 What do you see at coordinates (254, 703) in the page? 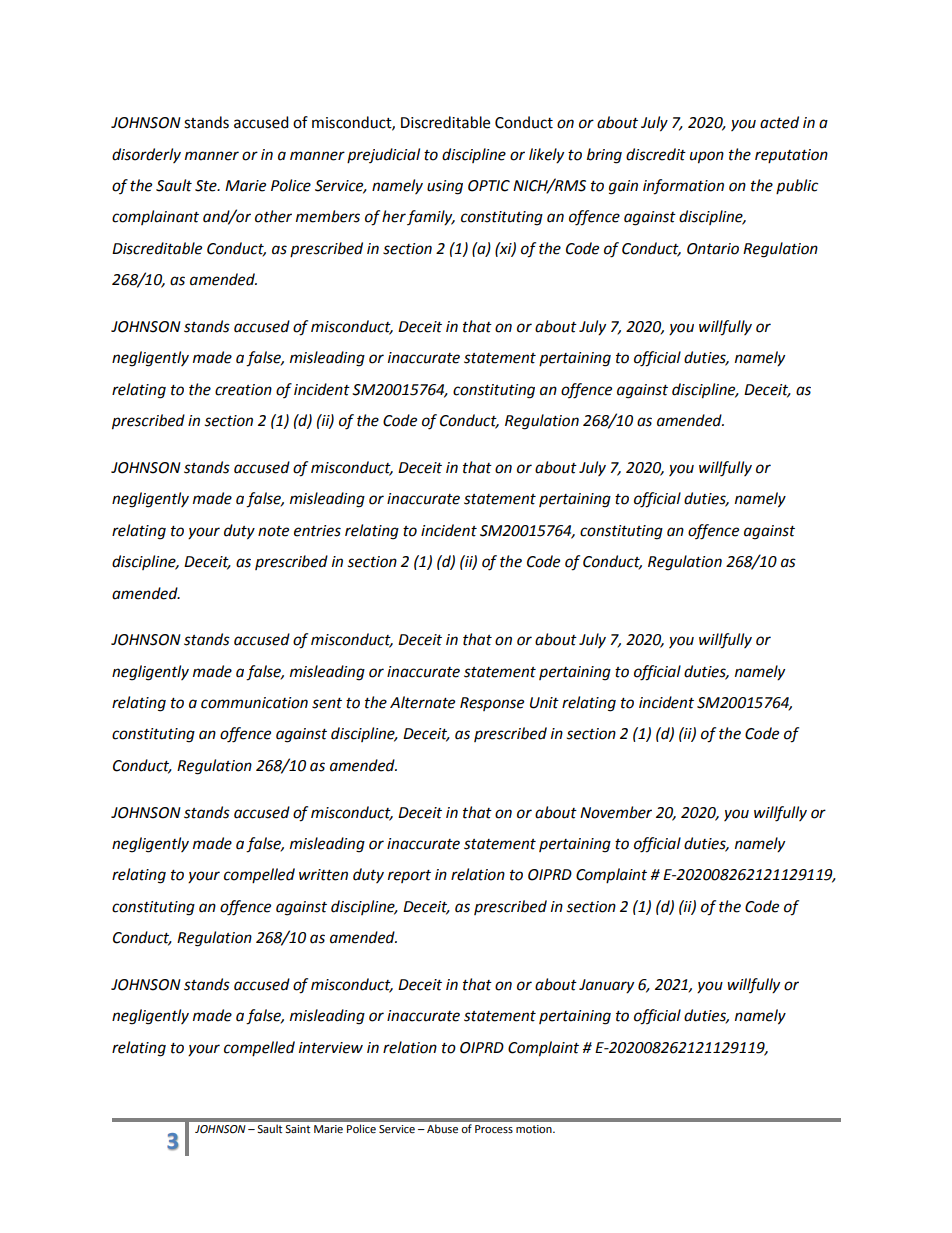
I see `communication` at bounding box center [254, 703].
